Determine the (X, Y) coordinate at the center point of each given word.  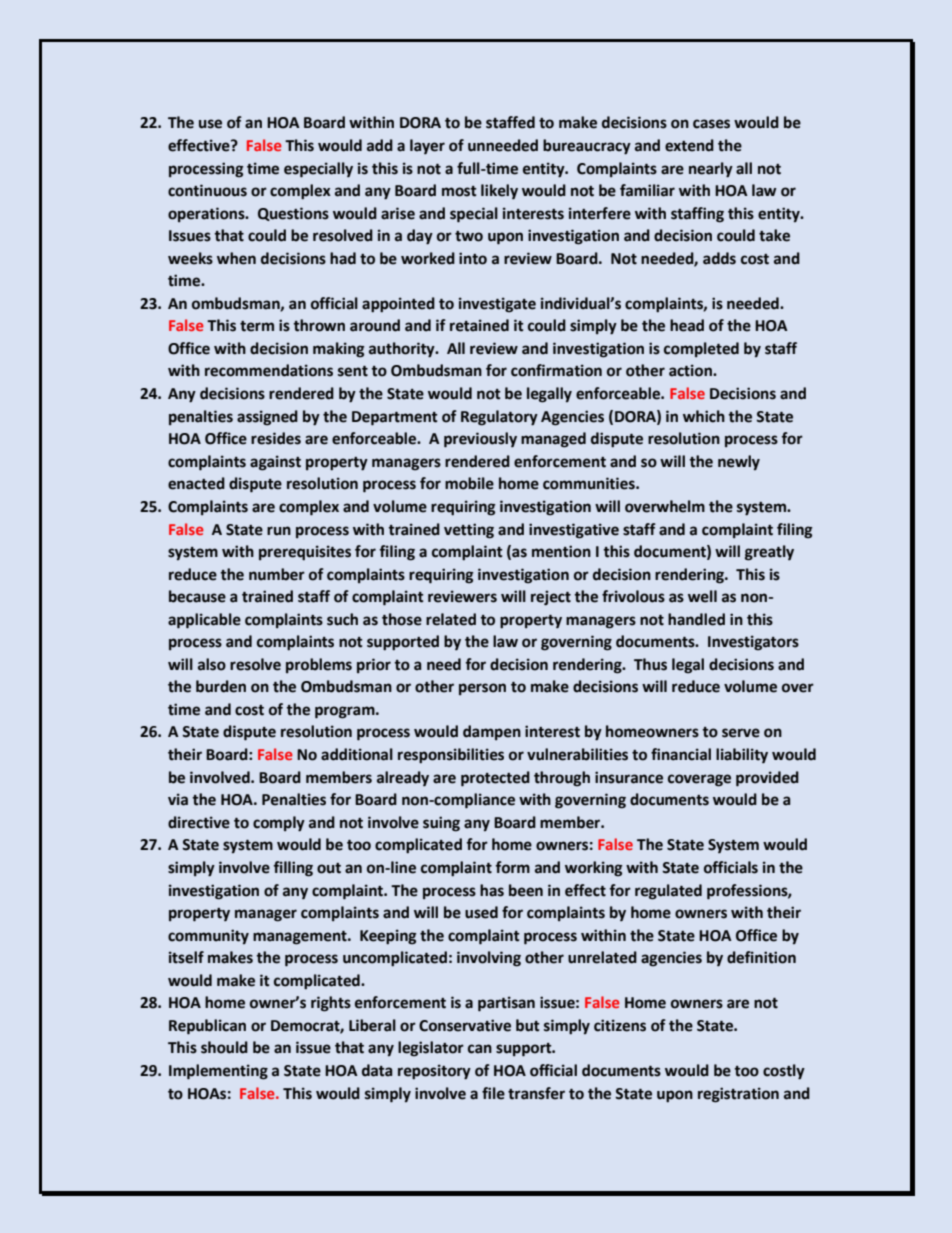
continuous (207, 190)
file (493, 1093)
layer (427, 146)
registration (738, 1095)
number (277, 574)
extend (689, 145)
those (402, 619)
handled (696, 619)
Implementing (218, 1072)
